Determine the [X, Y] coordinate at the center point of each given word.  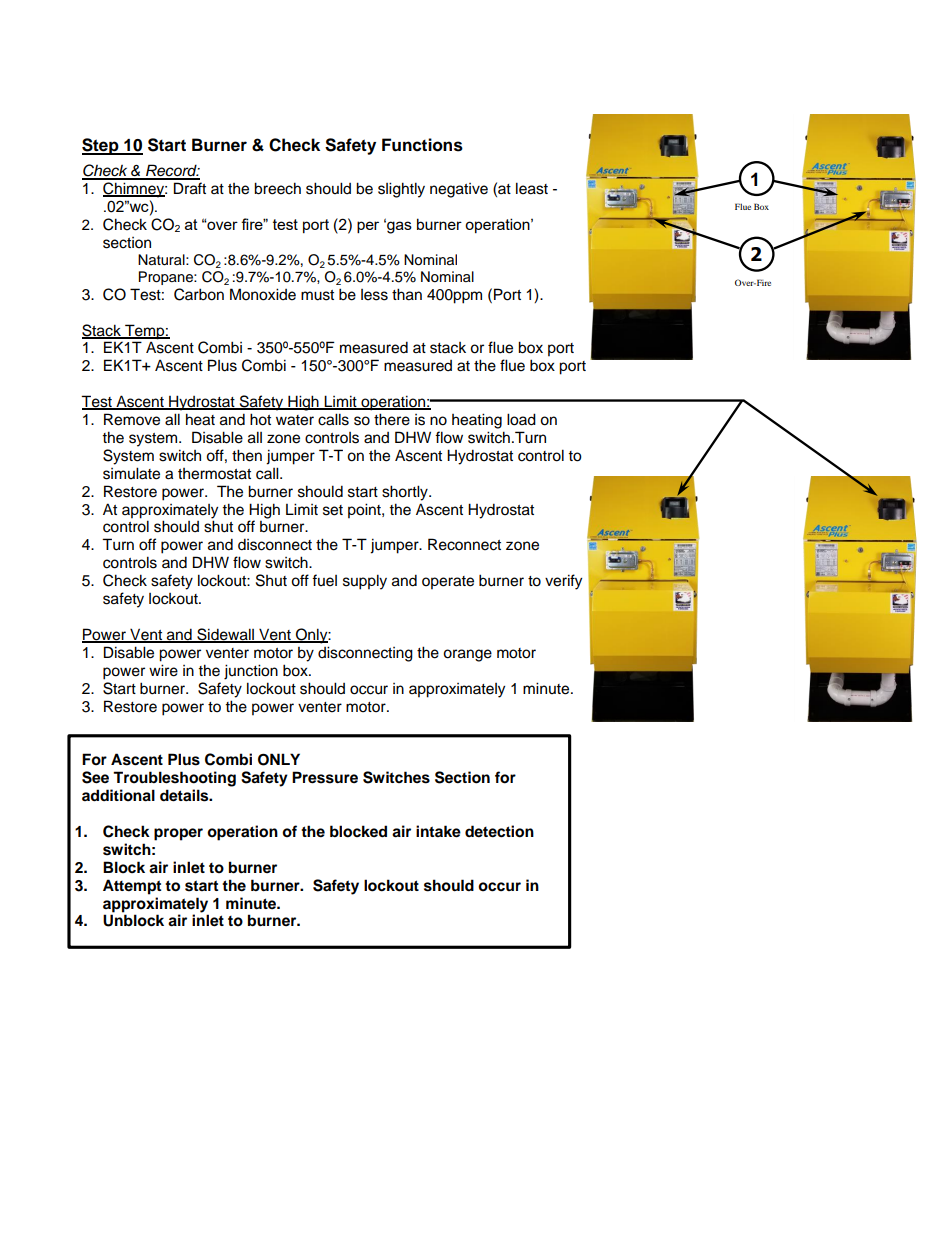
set [333, 510]
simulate [131, 473]
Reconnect [464, 544]
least [532, 188]
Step [101, 146]
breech [277, 188]
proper [178, 834]
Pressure [325, 777]
